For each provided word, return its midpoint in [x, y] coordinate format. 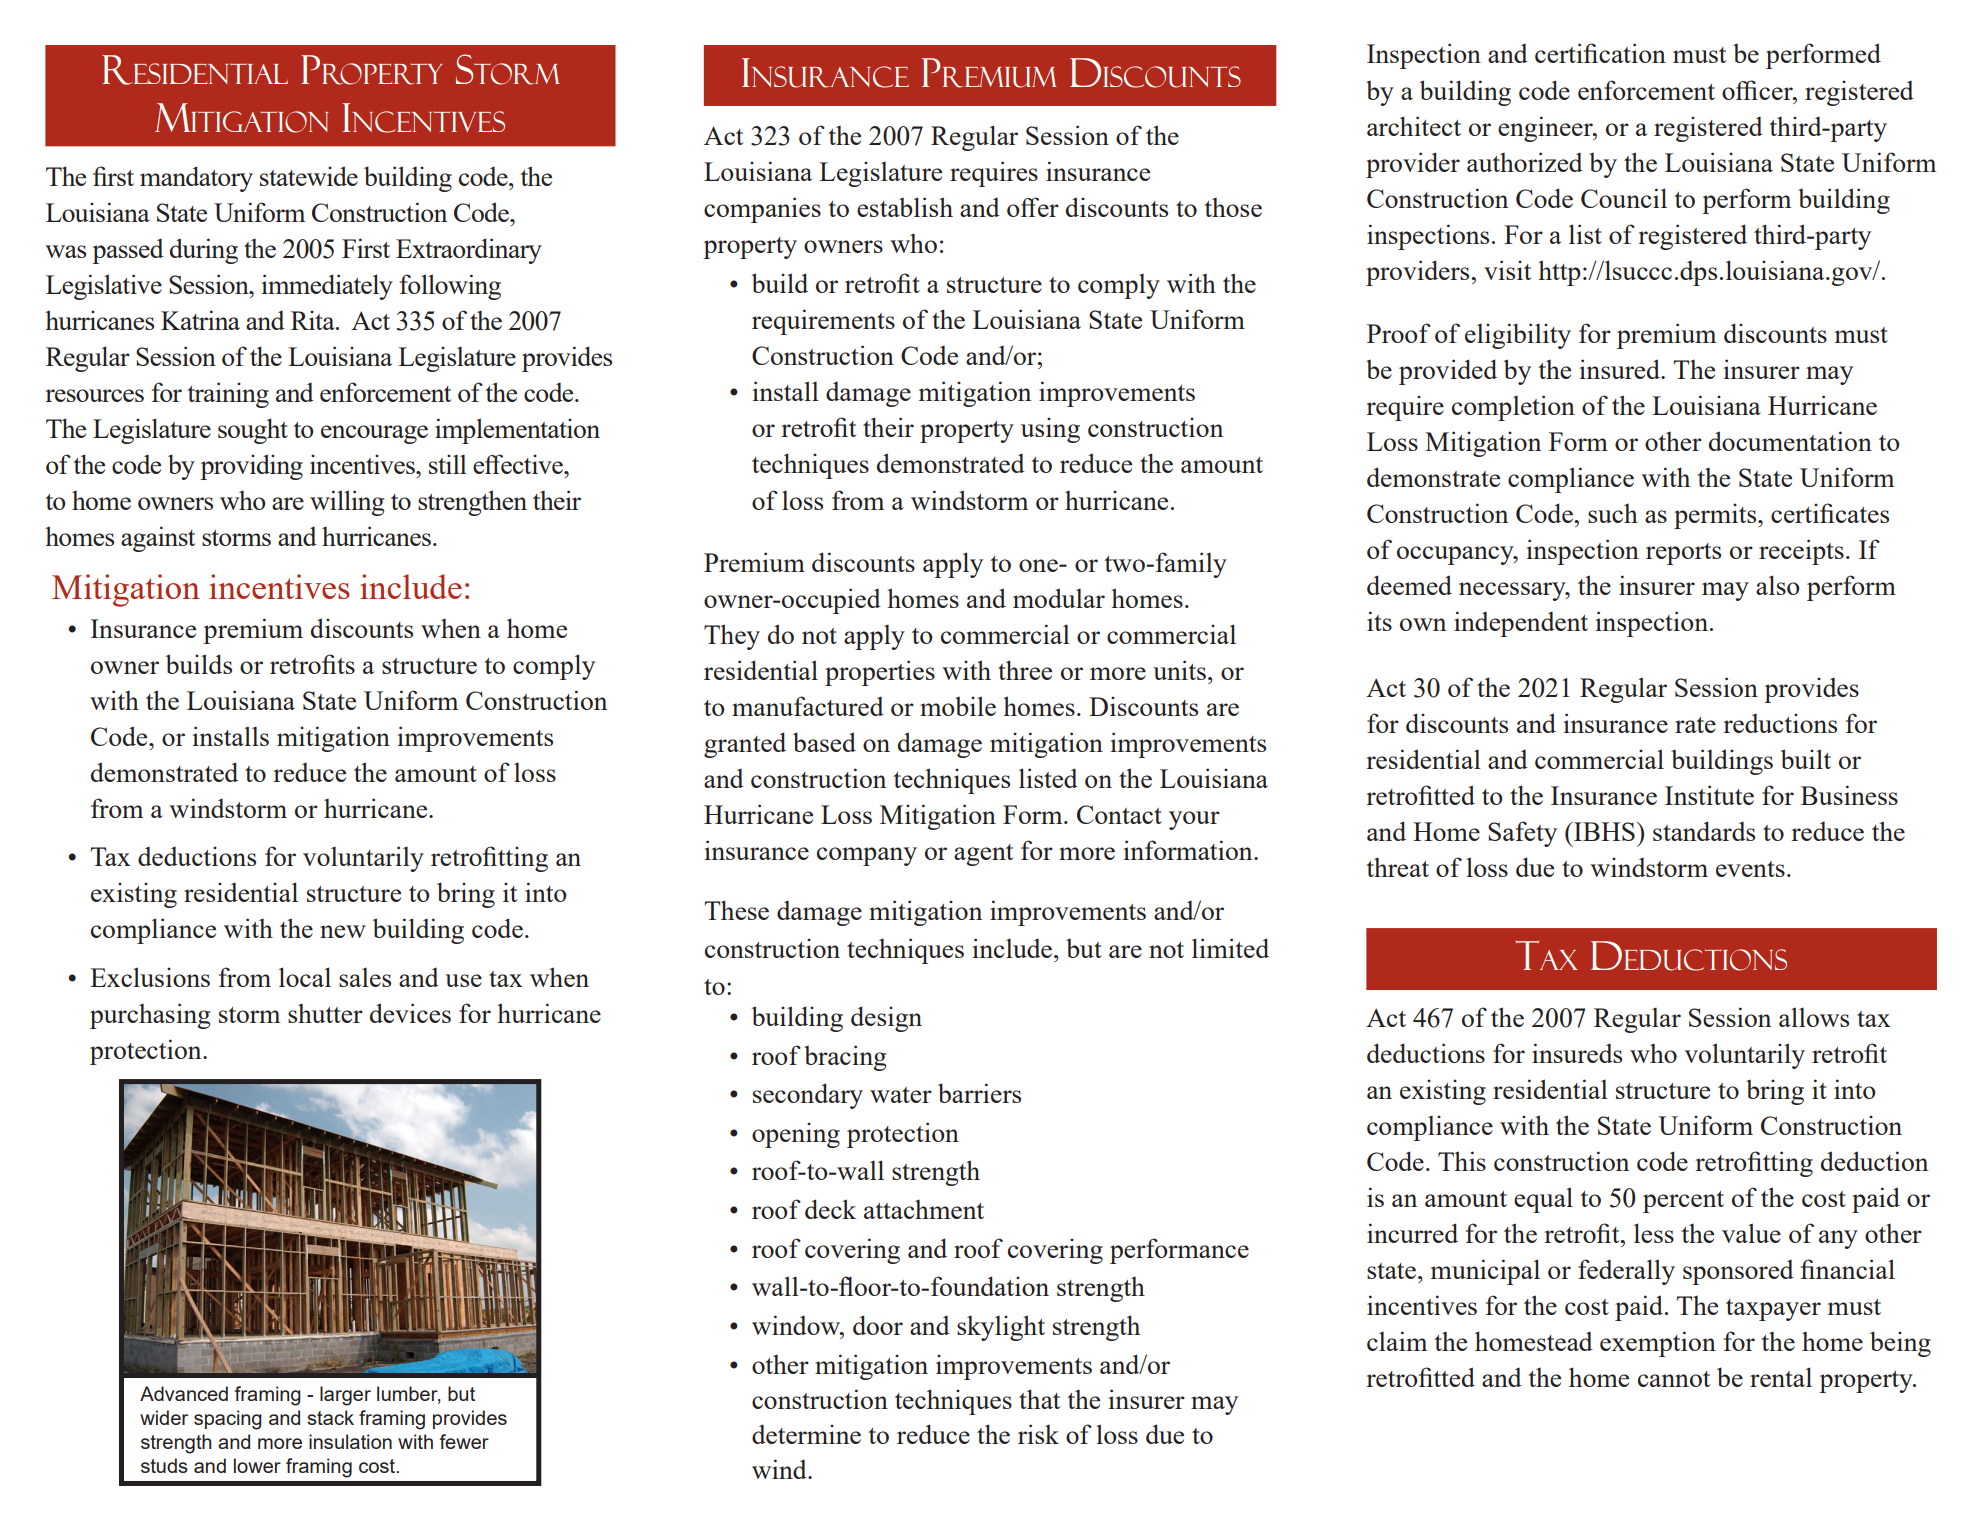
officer [1758, 90]
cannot [1674, 1379]
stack [330, 1417]
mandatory [196, 179]
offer [1033, 207]
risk [1038, 1434]
